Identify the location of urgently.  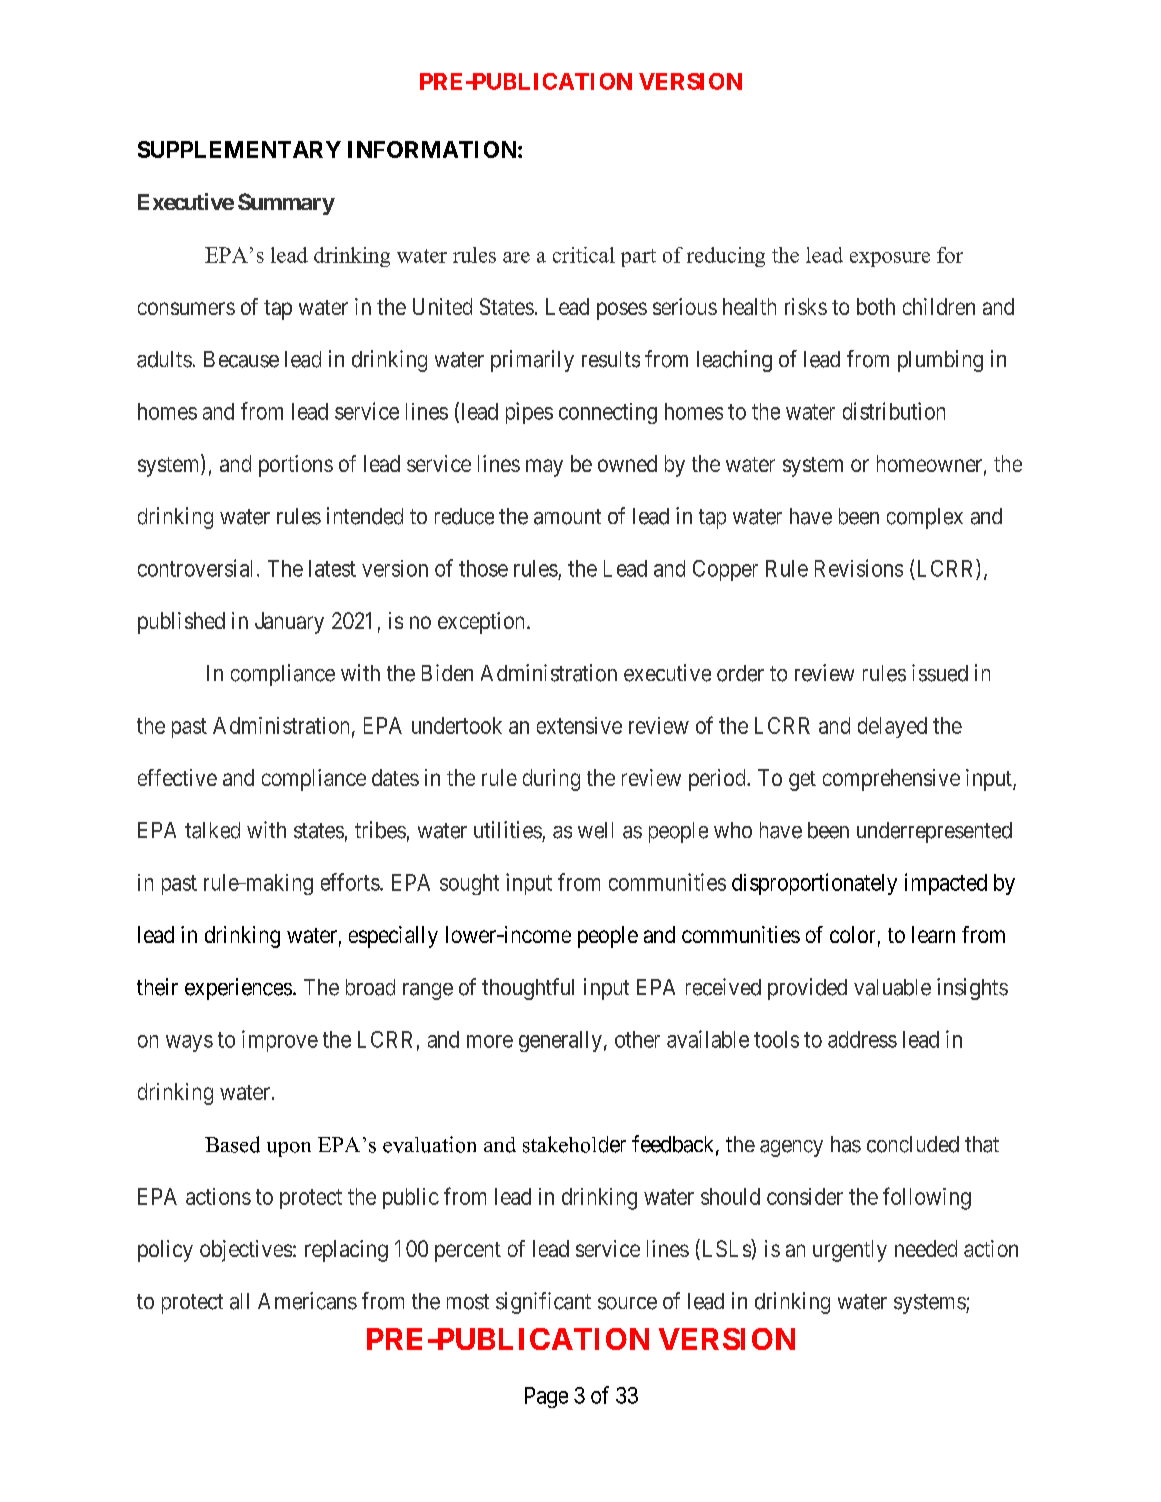
(850, 1251).
